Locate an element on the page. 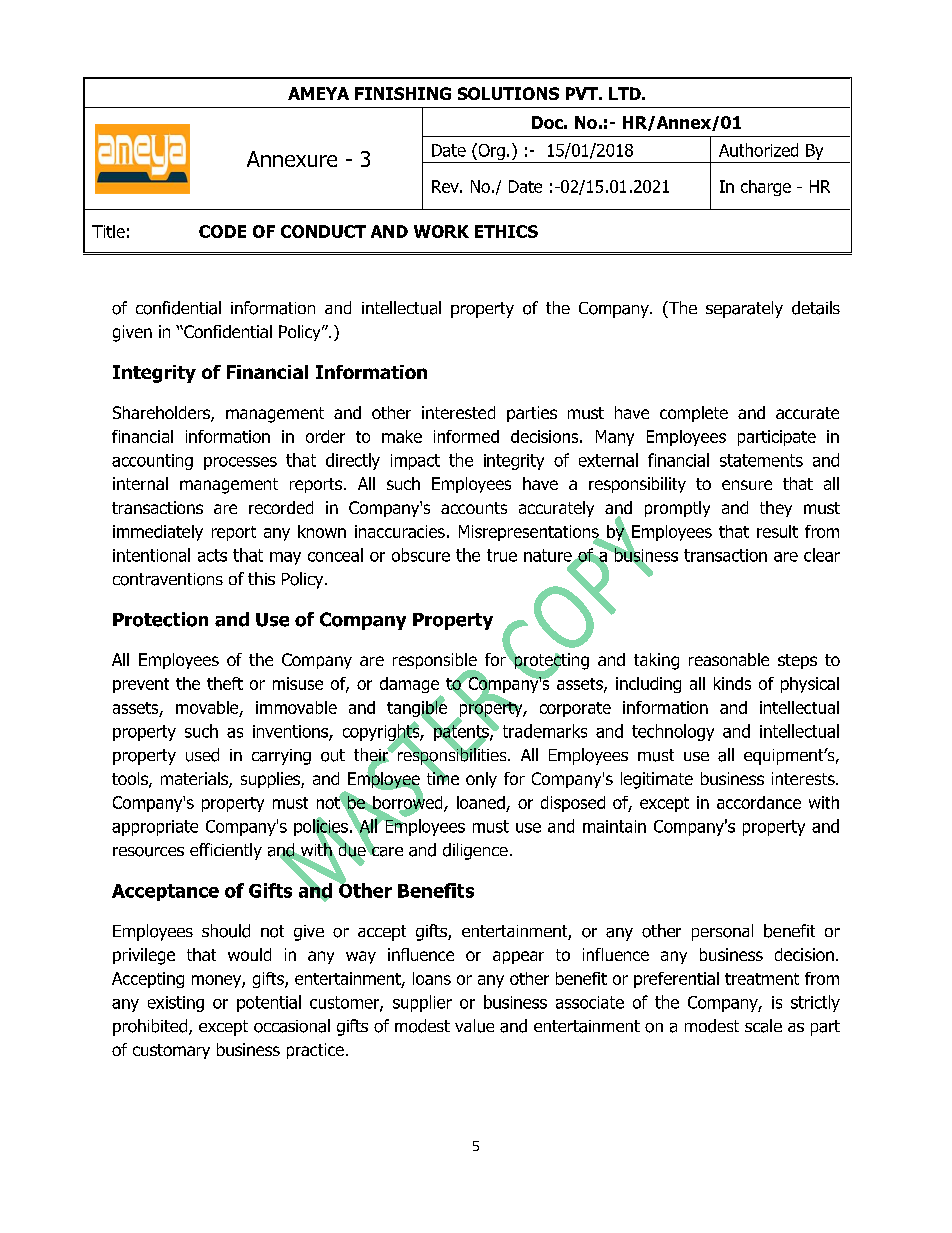 This document has width=952, height=1233. result is located at coordinates (777, 531).
